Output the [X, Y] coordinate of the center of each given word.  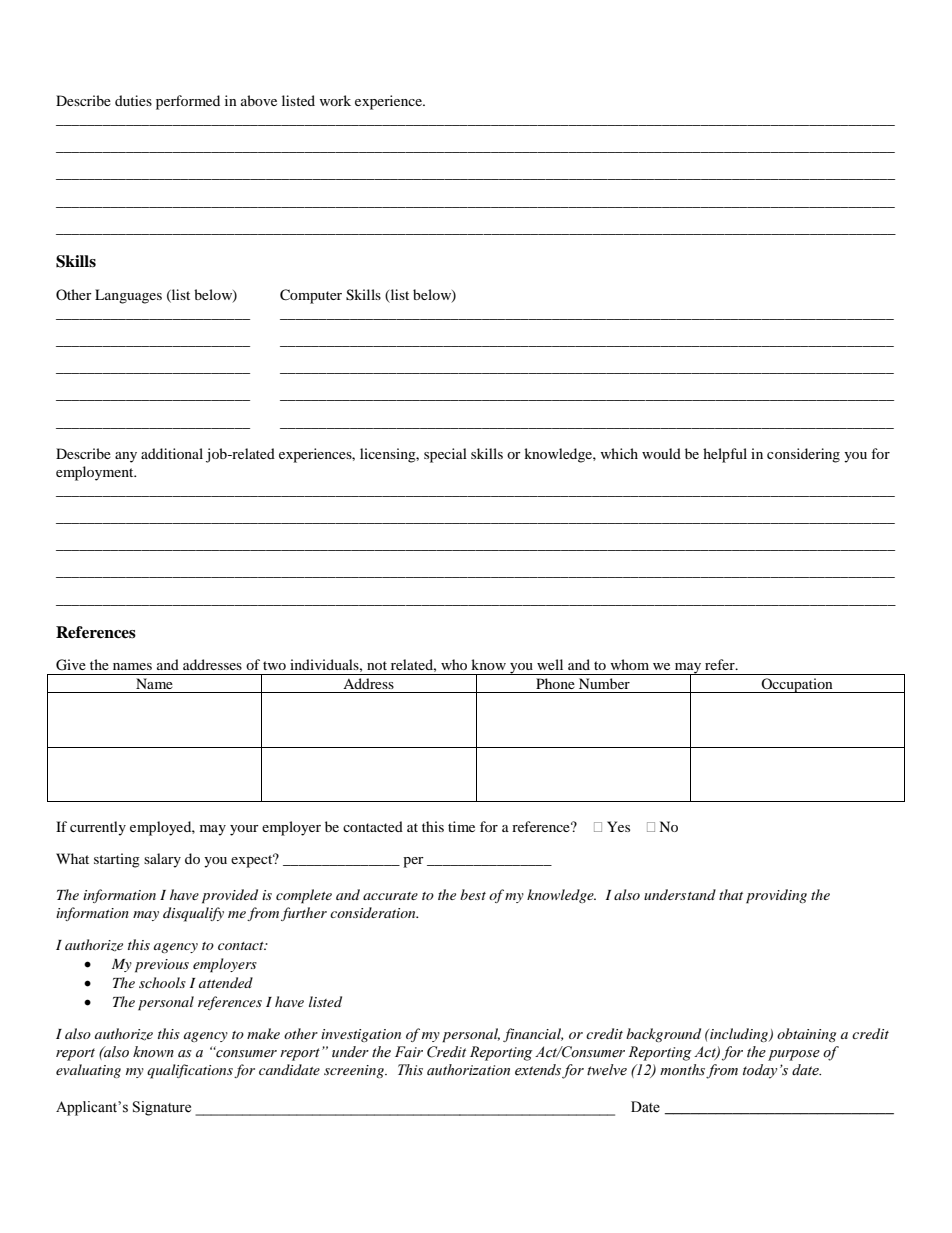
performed [188, 102]
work [335, 100]
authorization [468, 1070]
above [259, 100]
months [682, 1070]
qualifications [190, 1071]
